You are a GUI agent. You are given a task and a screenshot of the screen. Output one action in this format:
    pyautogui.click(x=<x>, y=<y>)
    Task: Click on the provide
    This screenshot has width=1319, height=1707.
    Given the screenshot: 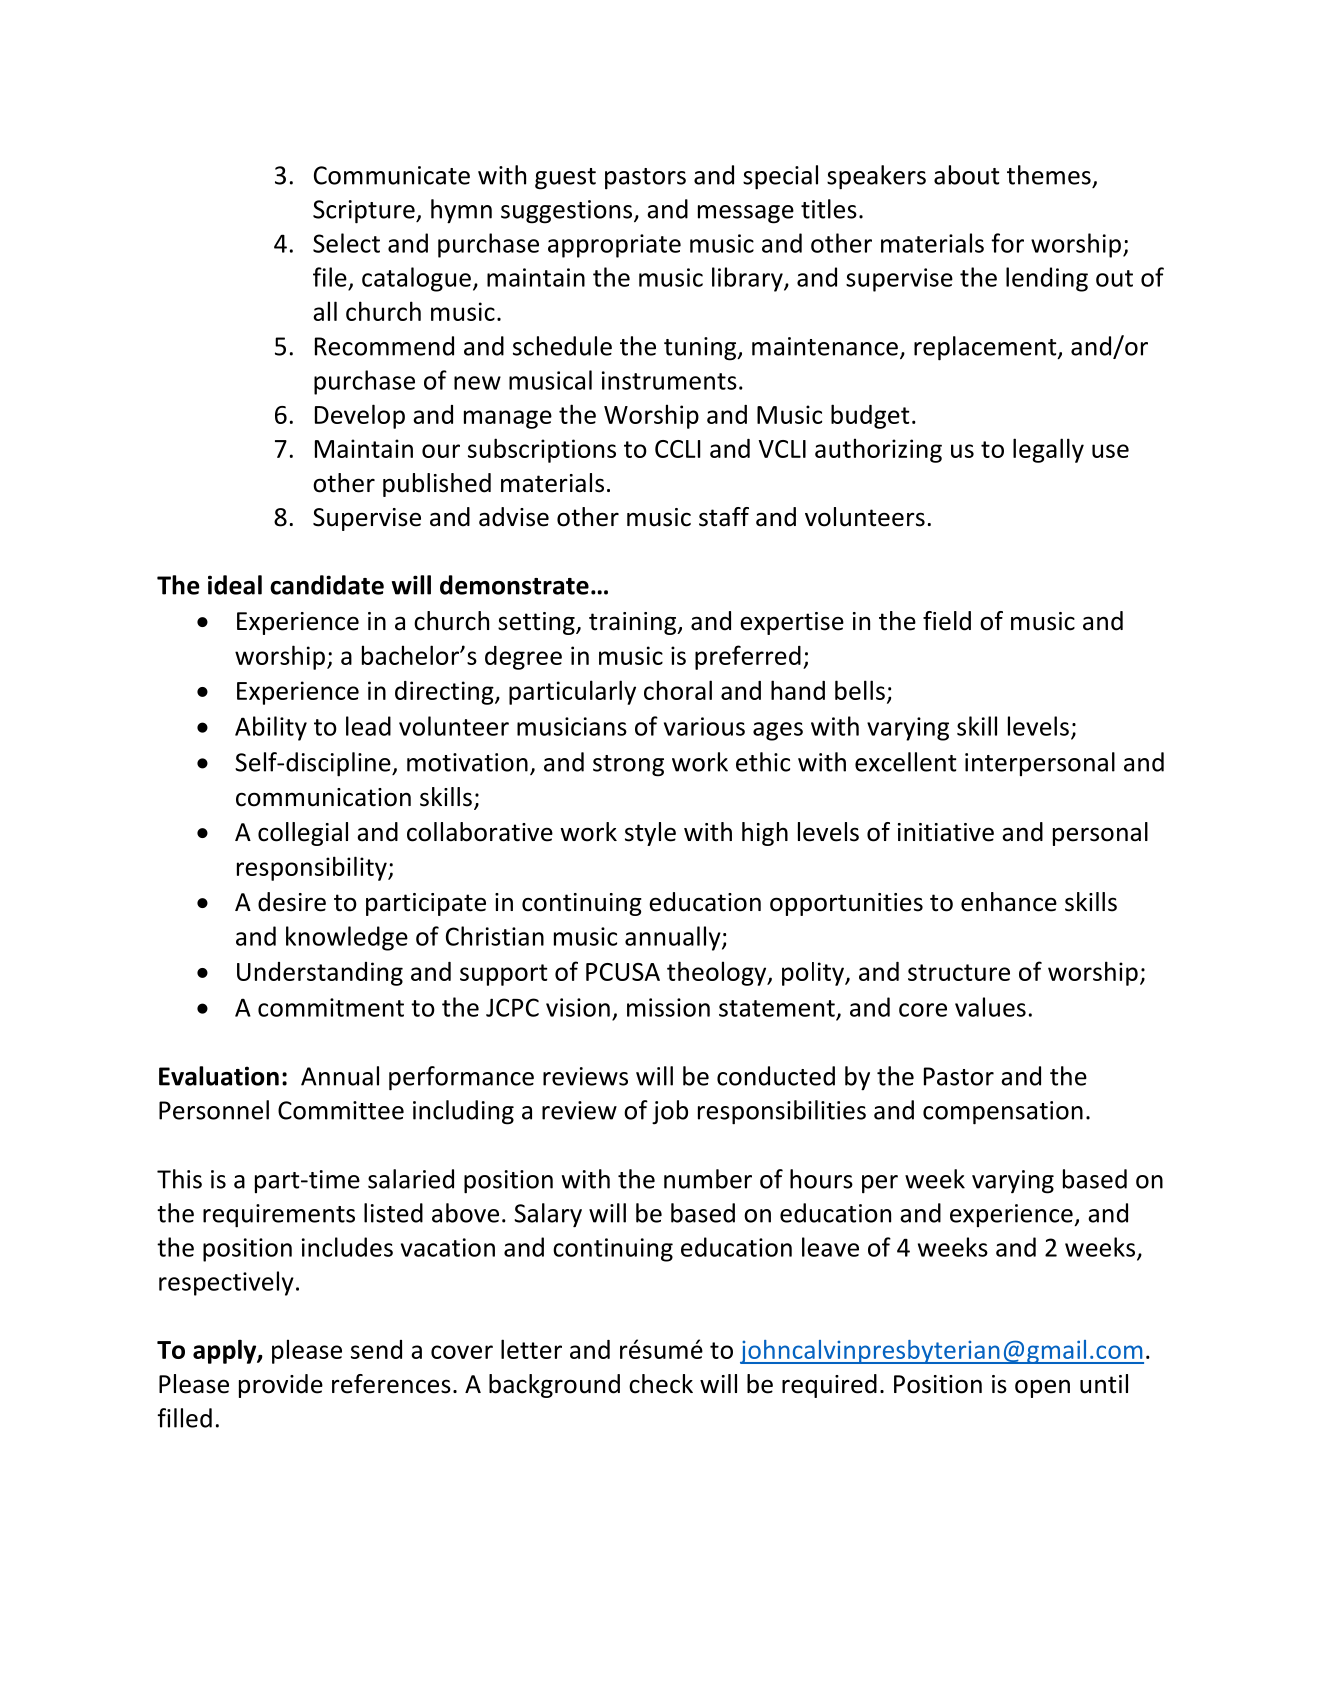 What is the action you would take?
    pyautogui.click(x=281, y=1386)
